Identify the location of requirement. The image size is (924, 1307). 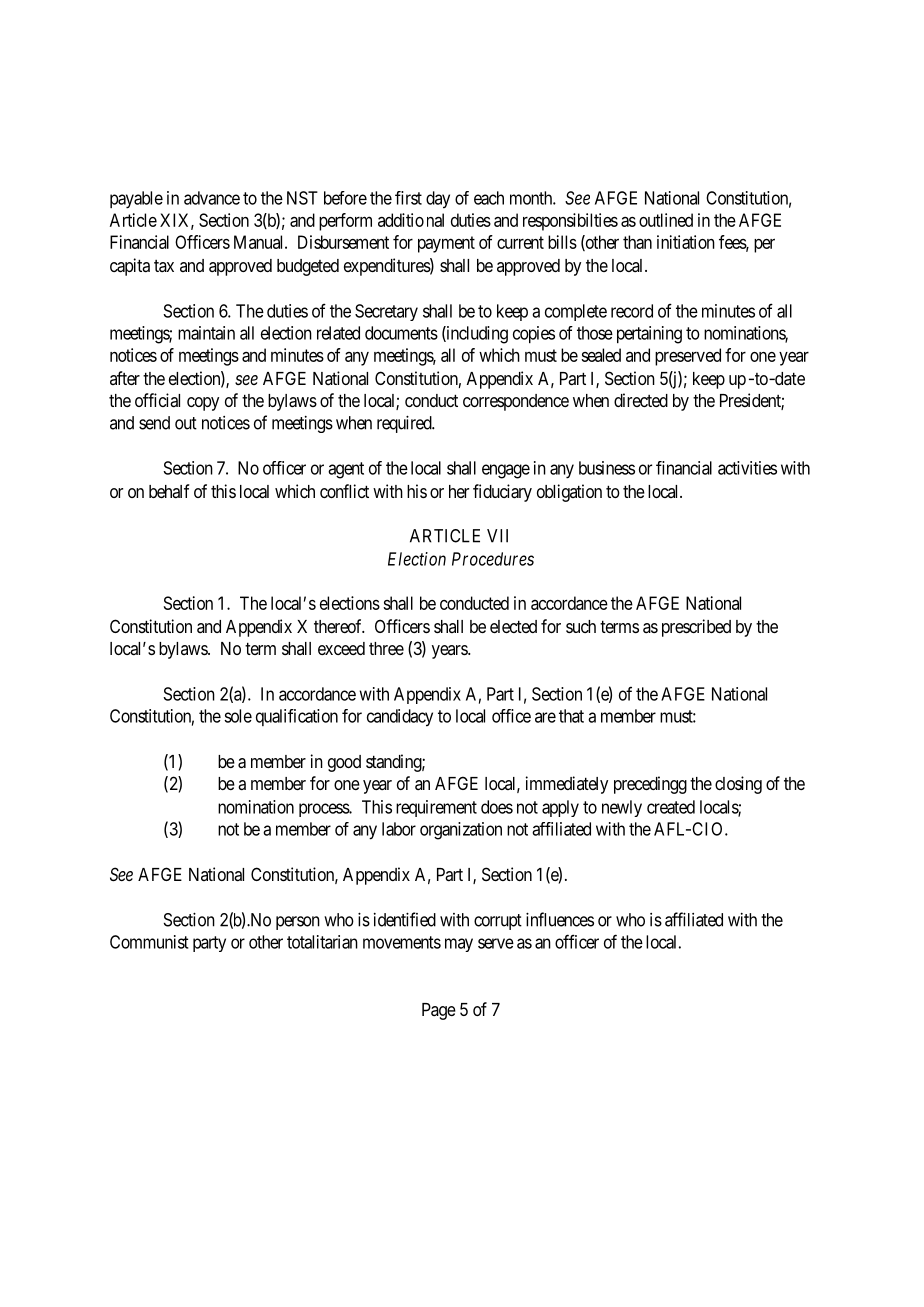
(436, 808).
